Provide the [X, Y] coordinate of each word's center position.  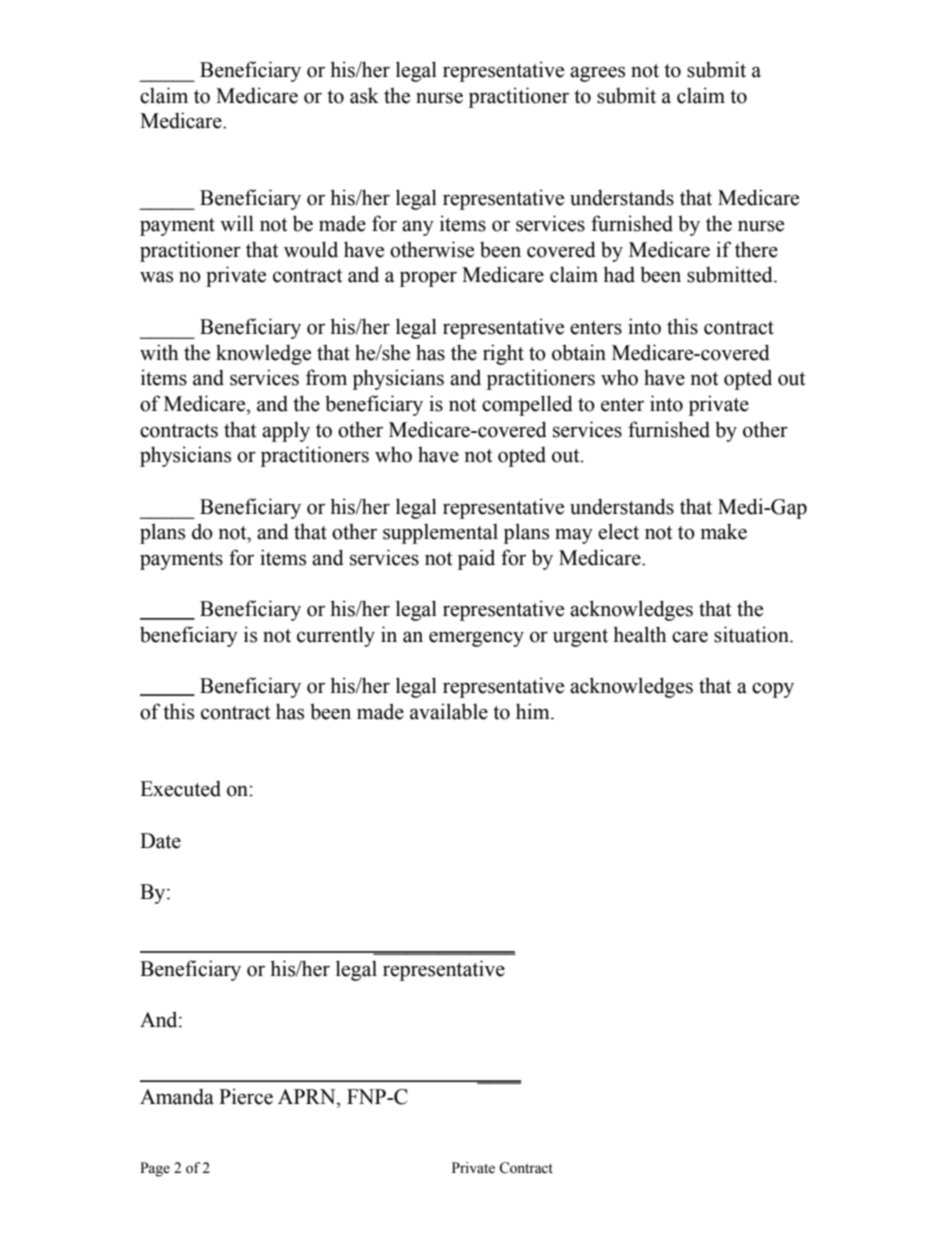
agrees [597, 74]
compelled [527, 405]
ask [364, 95]
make [724, 531]
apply [286, 431]
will [237, 223]
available [449, 711]
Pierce [246, 1096]
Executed [180, 788]
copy [773, 690]
